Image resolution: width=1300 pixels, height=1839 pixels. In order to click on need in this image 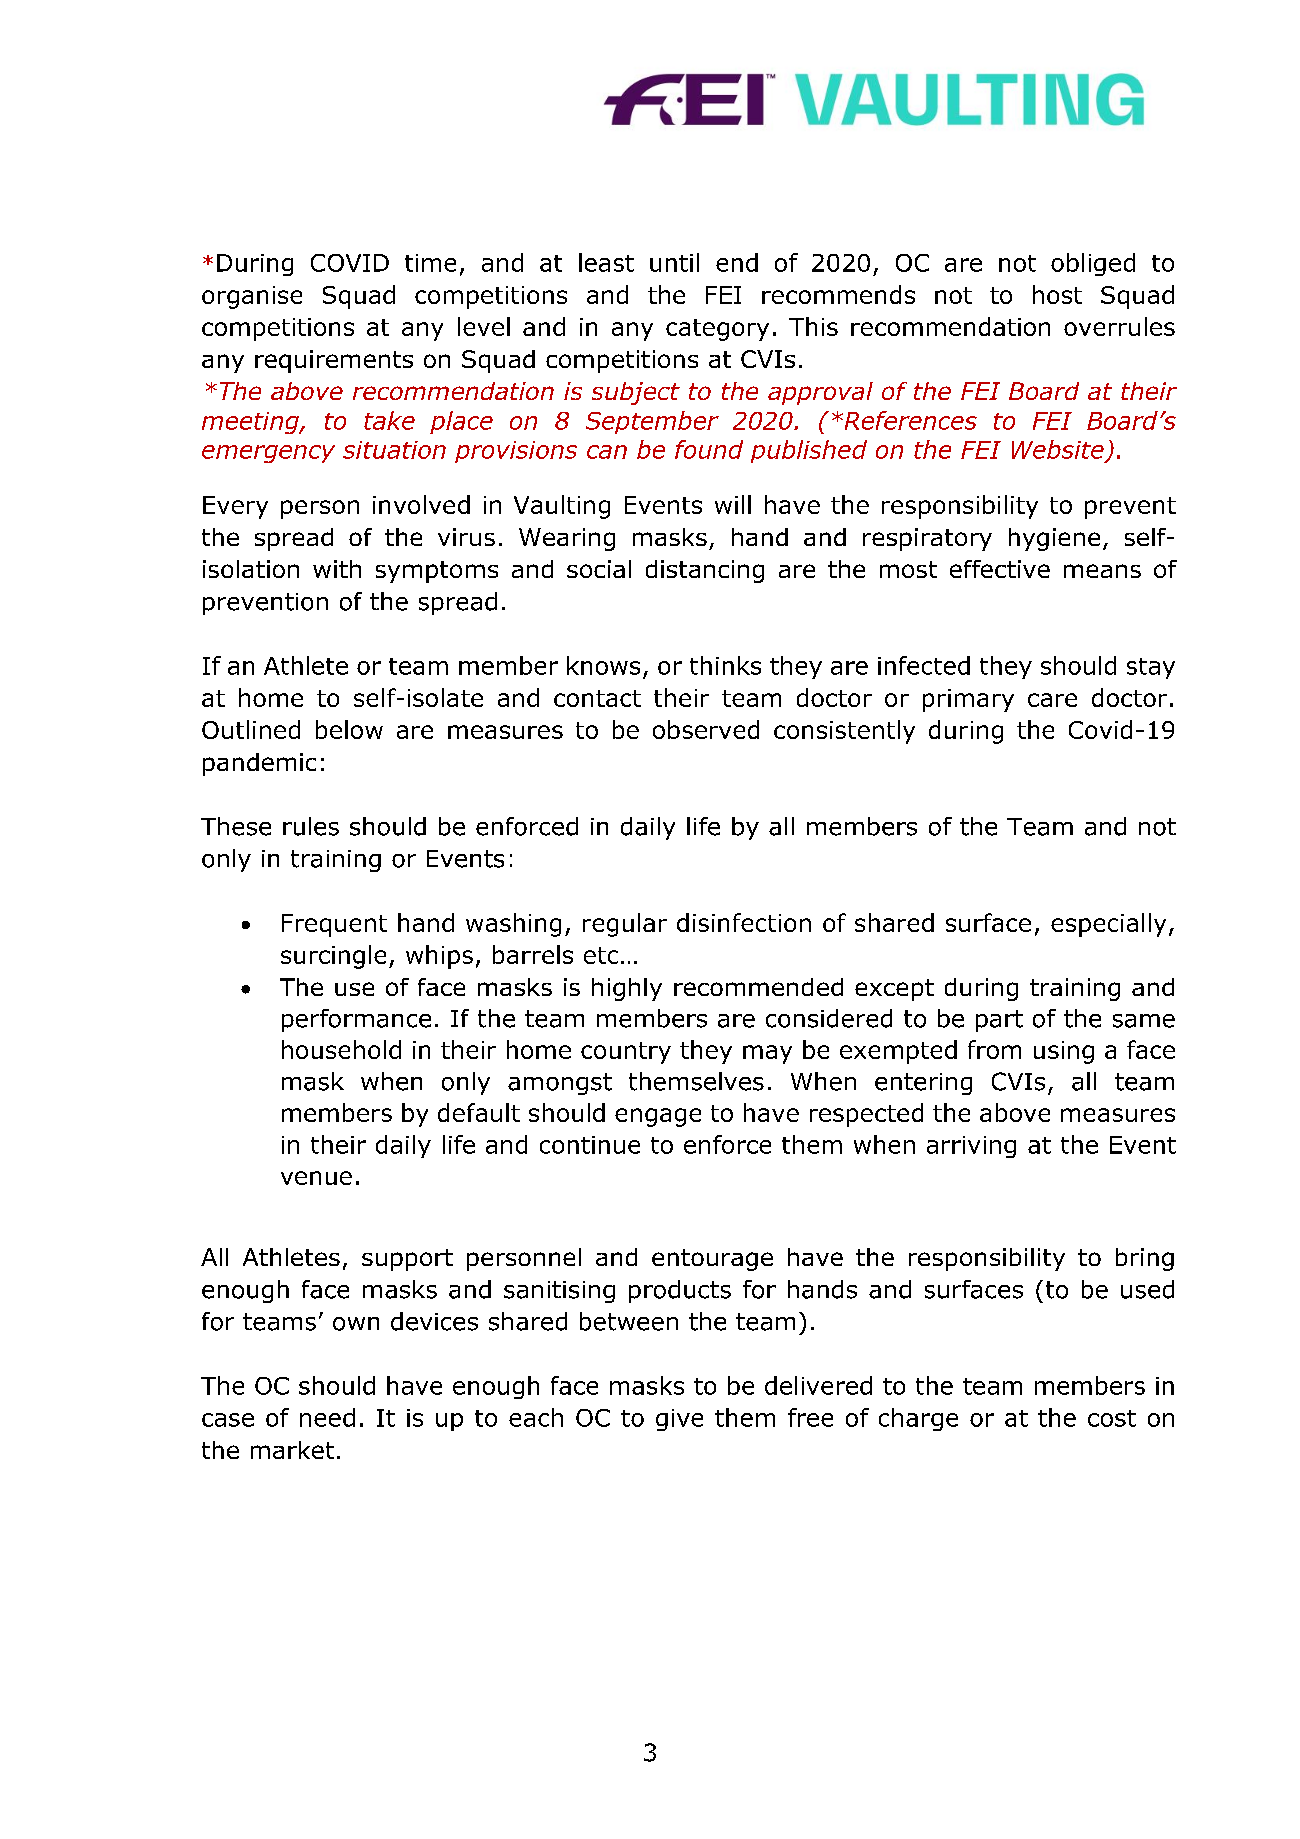, I will do `click(327, 1417)`.
